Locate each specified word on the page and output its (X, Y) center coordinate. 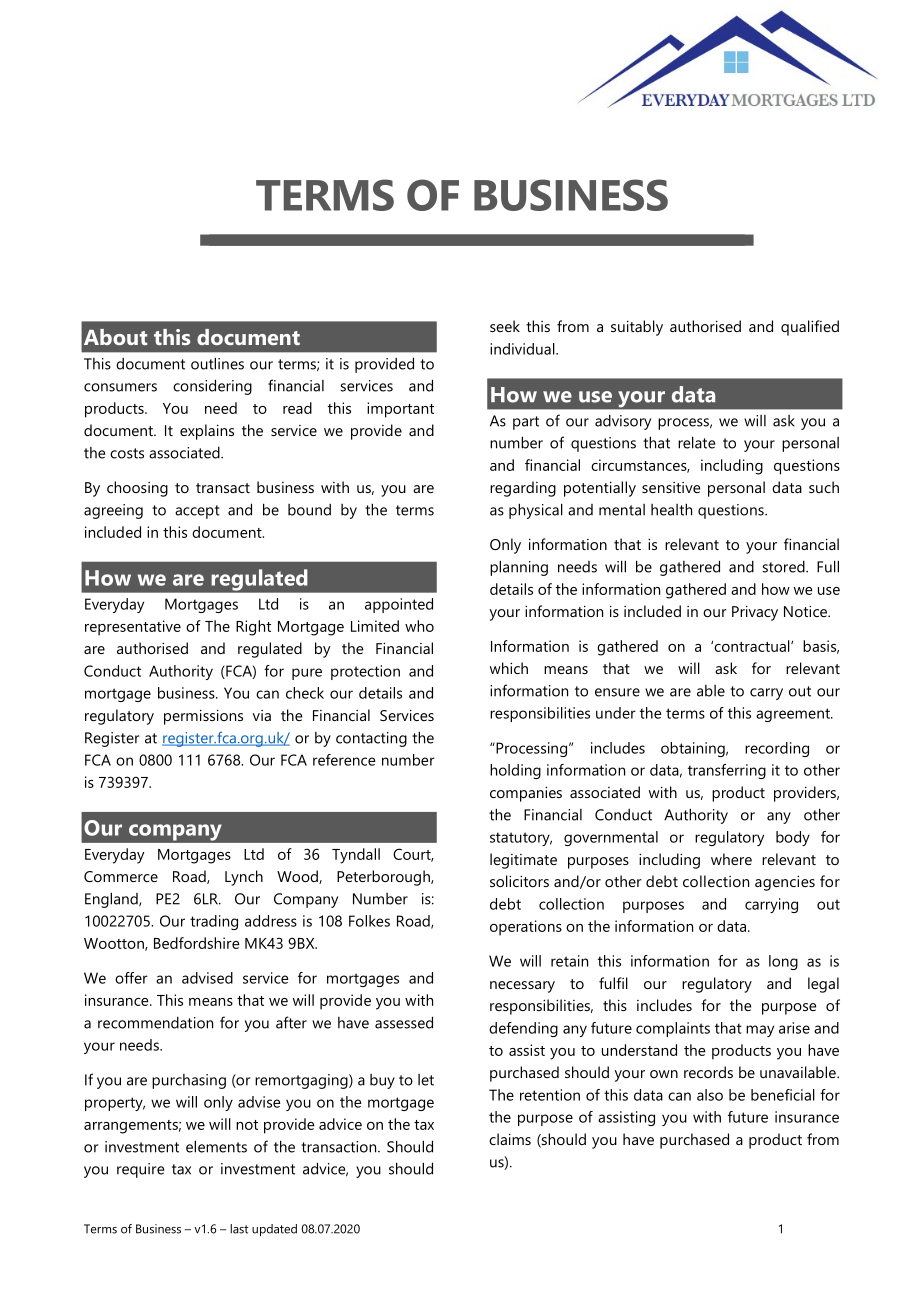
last (239, 1229)
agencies (785, 883)
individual (523, 349)
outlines (217, 363)
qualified (810, 328)
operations (526, 928)
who (419, 626)
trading (214, 922)
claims (510, 1139)
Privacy (755, 613)
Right (253, 628)
